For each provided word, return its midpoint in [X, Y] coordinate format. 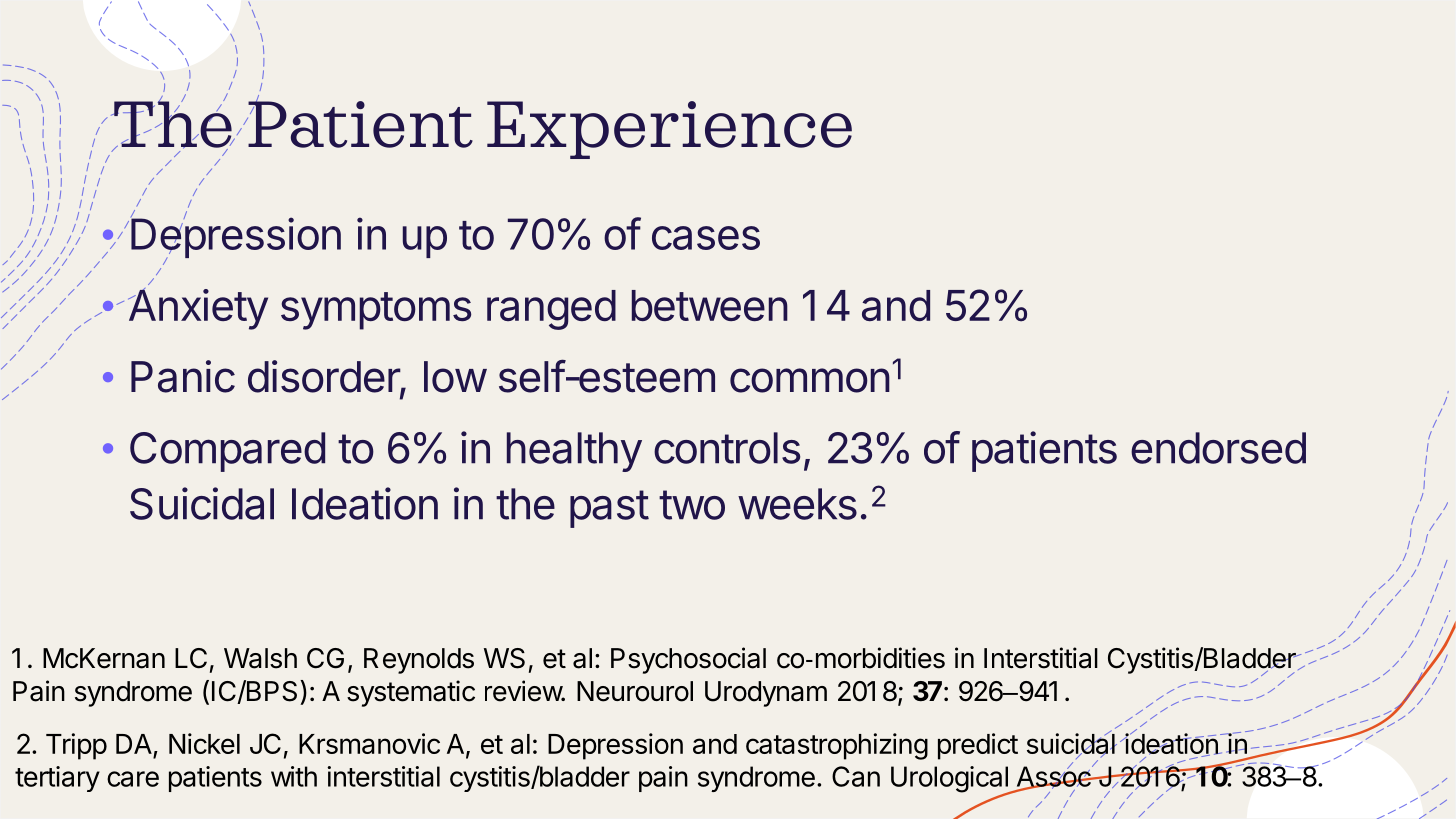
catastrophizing [837, 746]
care [133, 779]
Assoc [1054, 776]
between [710, 305]
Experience [669, 130]
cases [706, 238]
